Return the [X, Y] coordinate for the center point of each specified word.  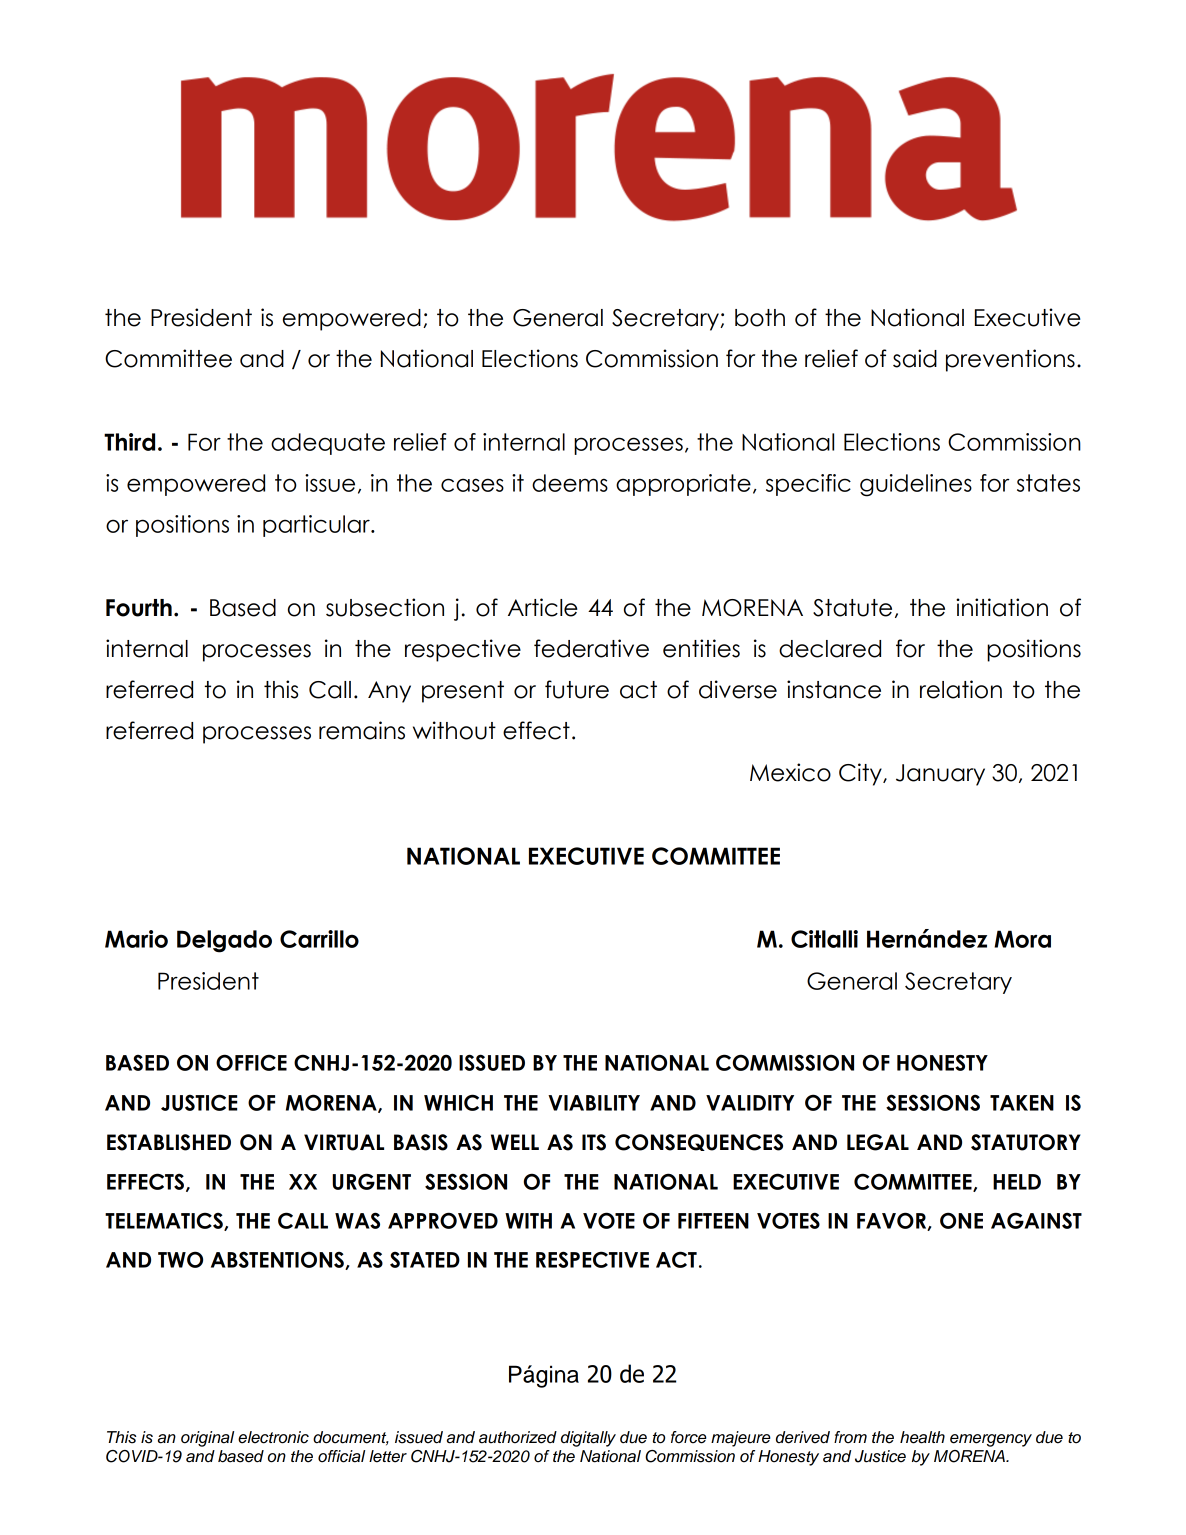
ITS [594, 1142]
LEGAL [878, 1142]
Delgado [224, 941]
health [922, 1437]
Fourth [139, 608]
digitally [588, 1439]
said [915, 358]
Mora [1022, 939]
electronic [273, 1437]
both [760, 318]
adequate [328, 444]
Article [543, 607]
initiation [1002, 607]
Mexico [790, 772]
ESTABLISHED [169, 1142]
